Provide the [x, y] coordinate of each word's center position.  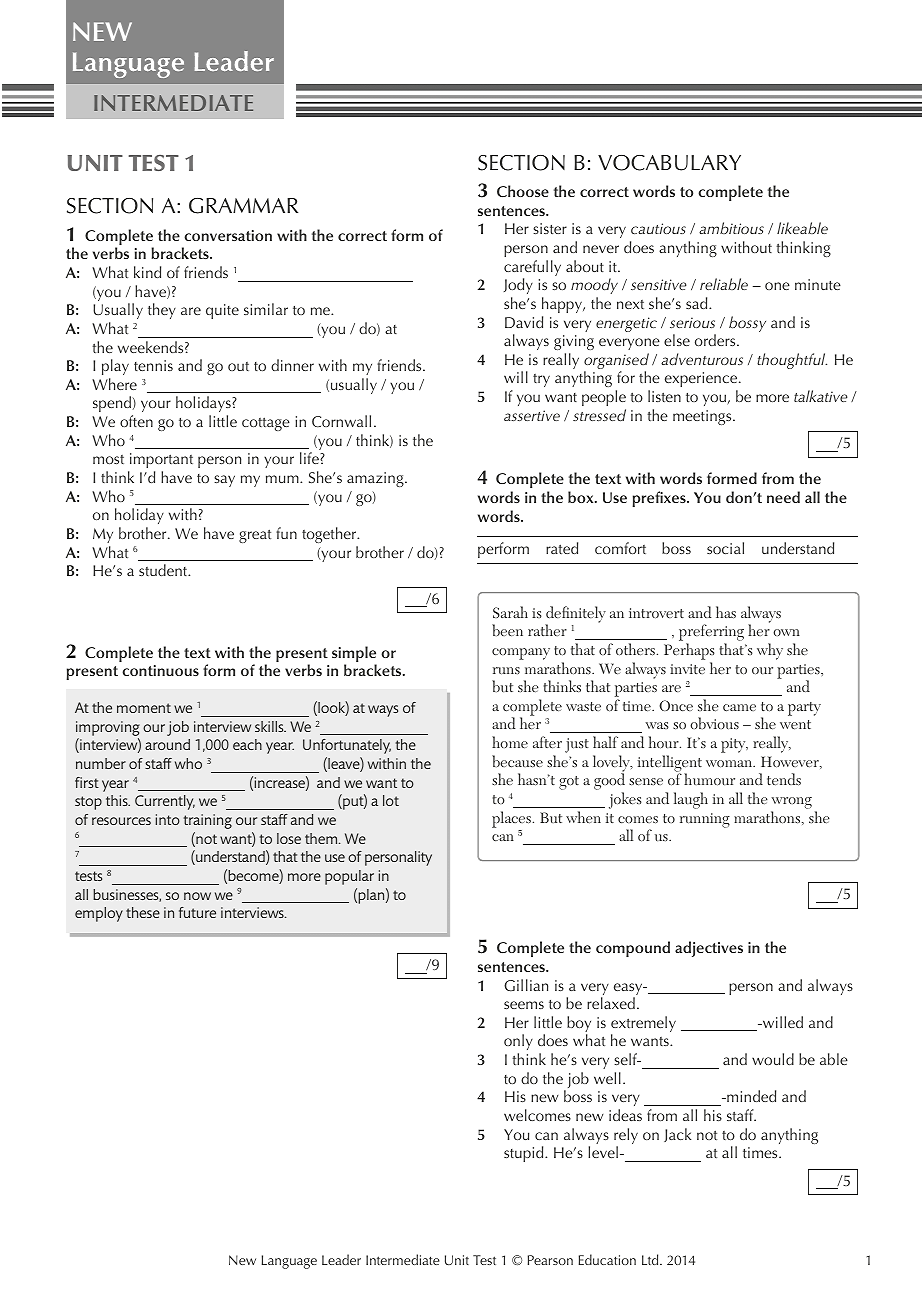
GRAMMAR [243, 206]
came [739, 707]
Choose [523, 191]
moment [144, 708]
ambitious [731, 228]
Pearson [550, 1260]
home [510, 742]
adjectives [709, 949]
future [197, 912]
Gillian [526, 985]
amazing [376, 479]
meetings [703, 417]
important [161, 460]
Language [289, 1262]
